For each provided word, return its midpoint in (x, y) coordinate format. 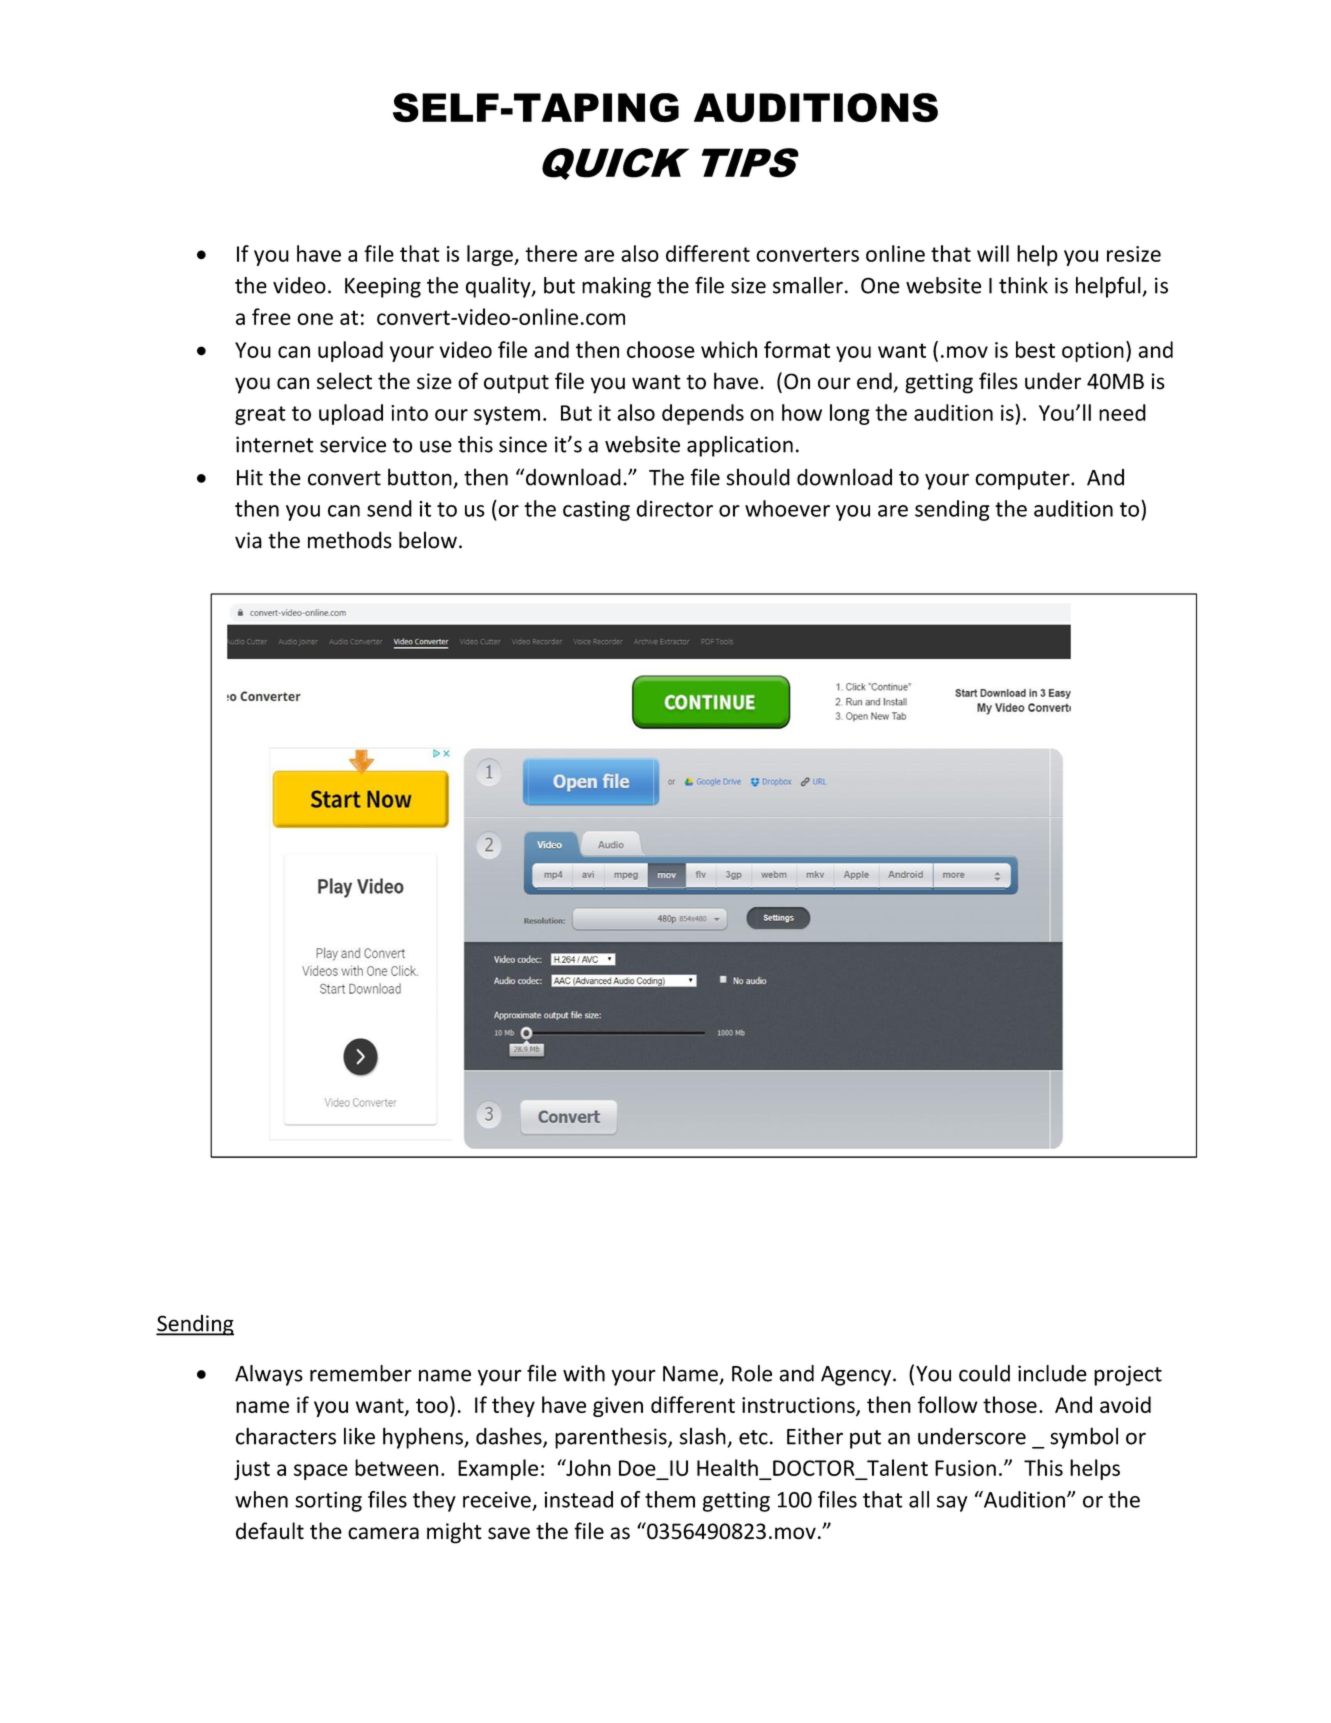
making (616, 287)
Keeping (383, 287)
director (674, 508)
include (1052, 1373)
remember (361, 1373)
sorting (328, 1501)
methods (350, 540)
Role (752, 1373)
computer (1023, 480)
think (1023, 285)
